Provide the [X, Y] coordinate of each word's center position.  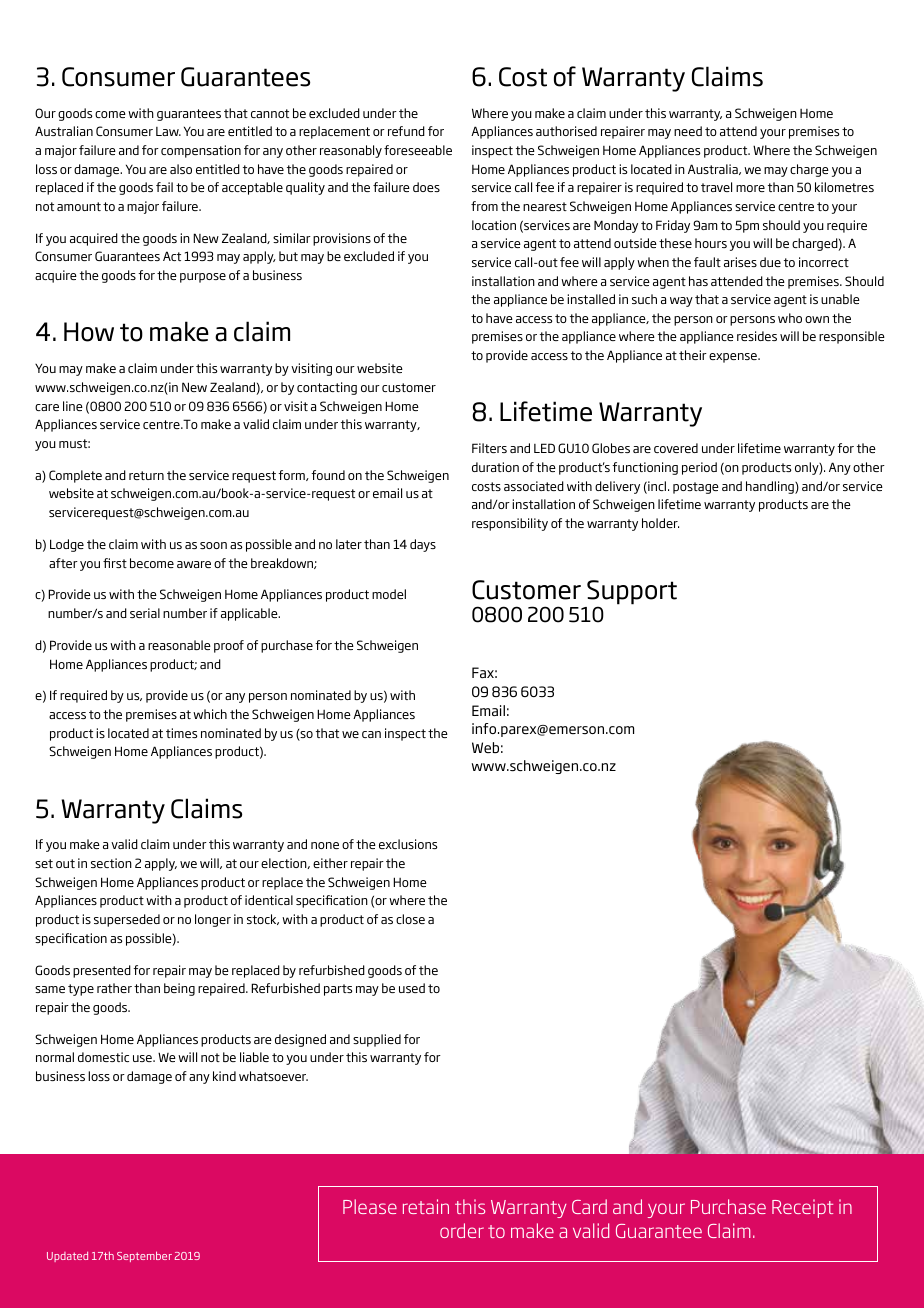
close [410, 919]
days [423, 545]
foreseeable [418, 150]
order [462, 1230]
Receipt [802, 1208]
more [750, 188]
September [144, 1256]
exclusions [408, 844]
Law [168, 131]
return [146, 475]
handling [771, 487]
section [111, 863]
